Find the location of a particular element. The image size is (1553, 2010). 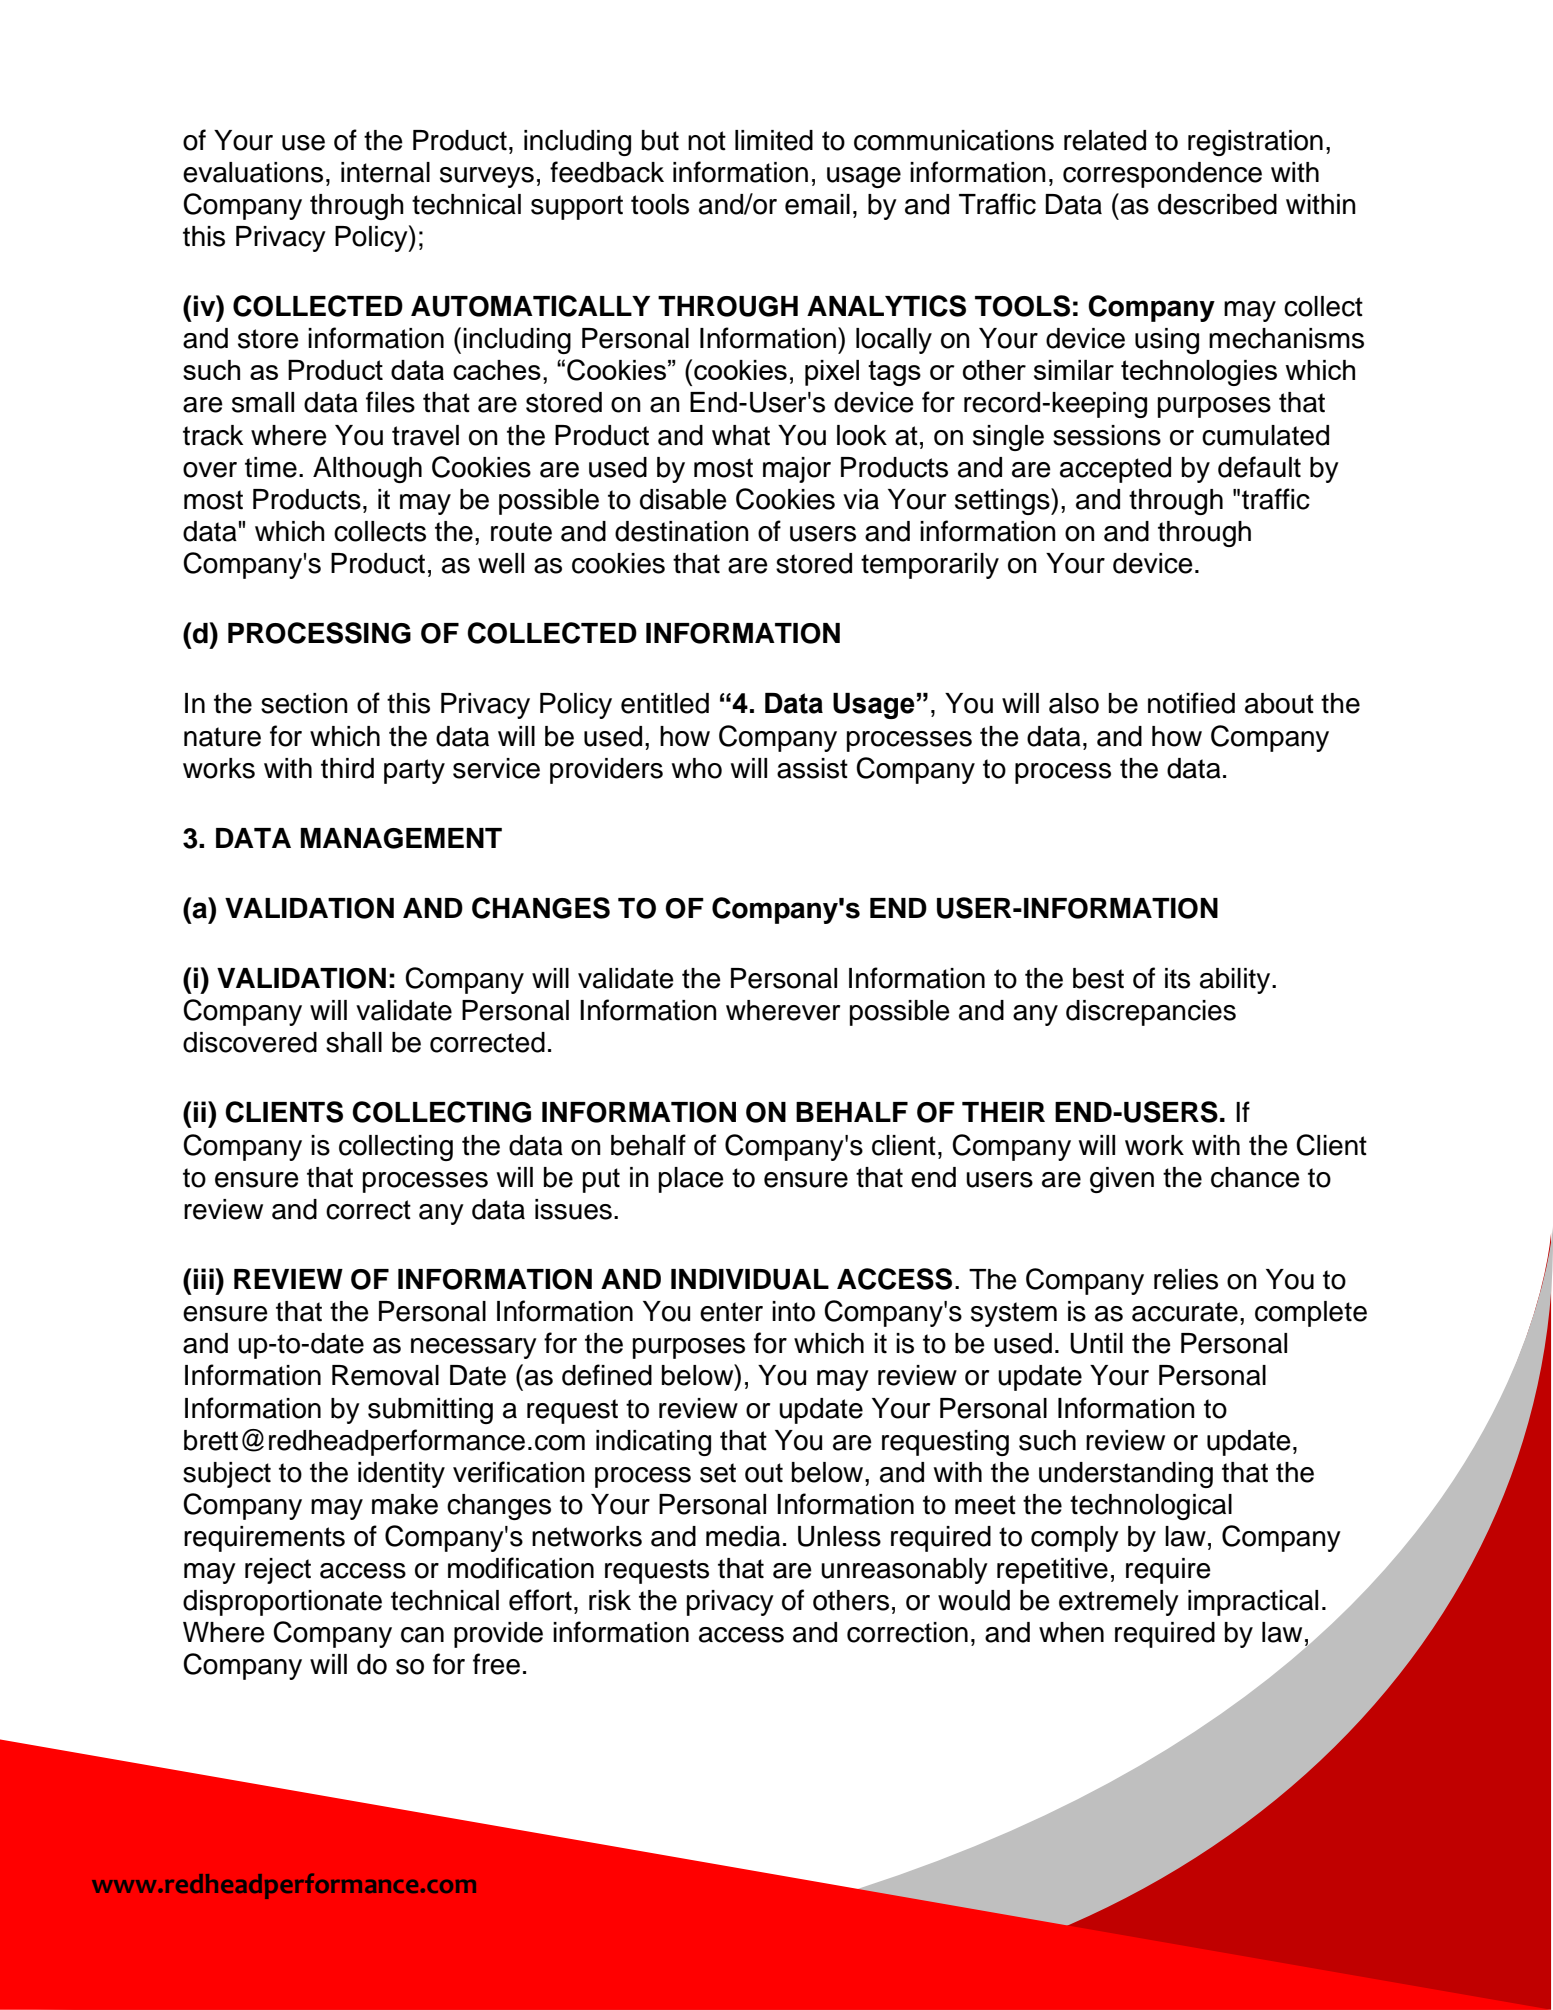

extremely is located at coordinates (1119, 1603).
